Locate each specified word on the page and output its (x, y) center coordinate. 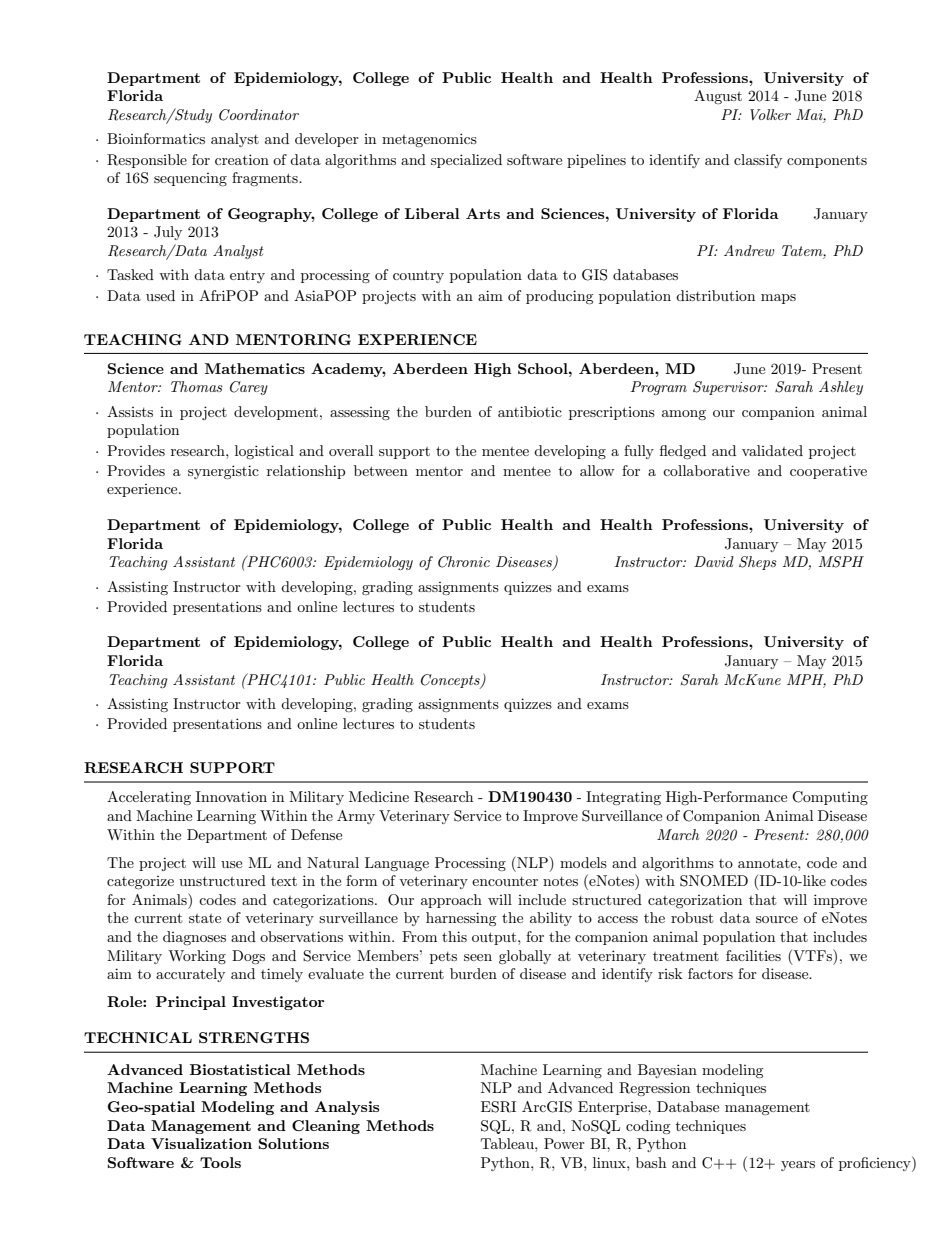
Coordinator (259, 115)
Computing (830, 798)
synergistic (223, 472)
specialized (466, 161)
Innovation (231, 796)
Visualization (201, 1143)
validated (772, 450)
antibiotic (530, 411)
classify (758, 161)
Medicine (379, 796)
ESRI (498, 1107)
